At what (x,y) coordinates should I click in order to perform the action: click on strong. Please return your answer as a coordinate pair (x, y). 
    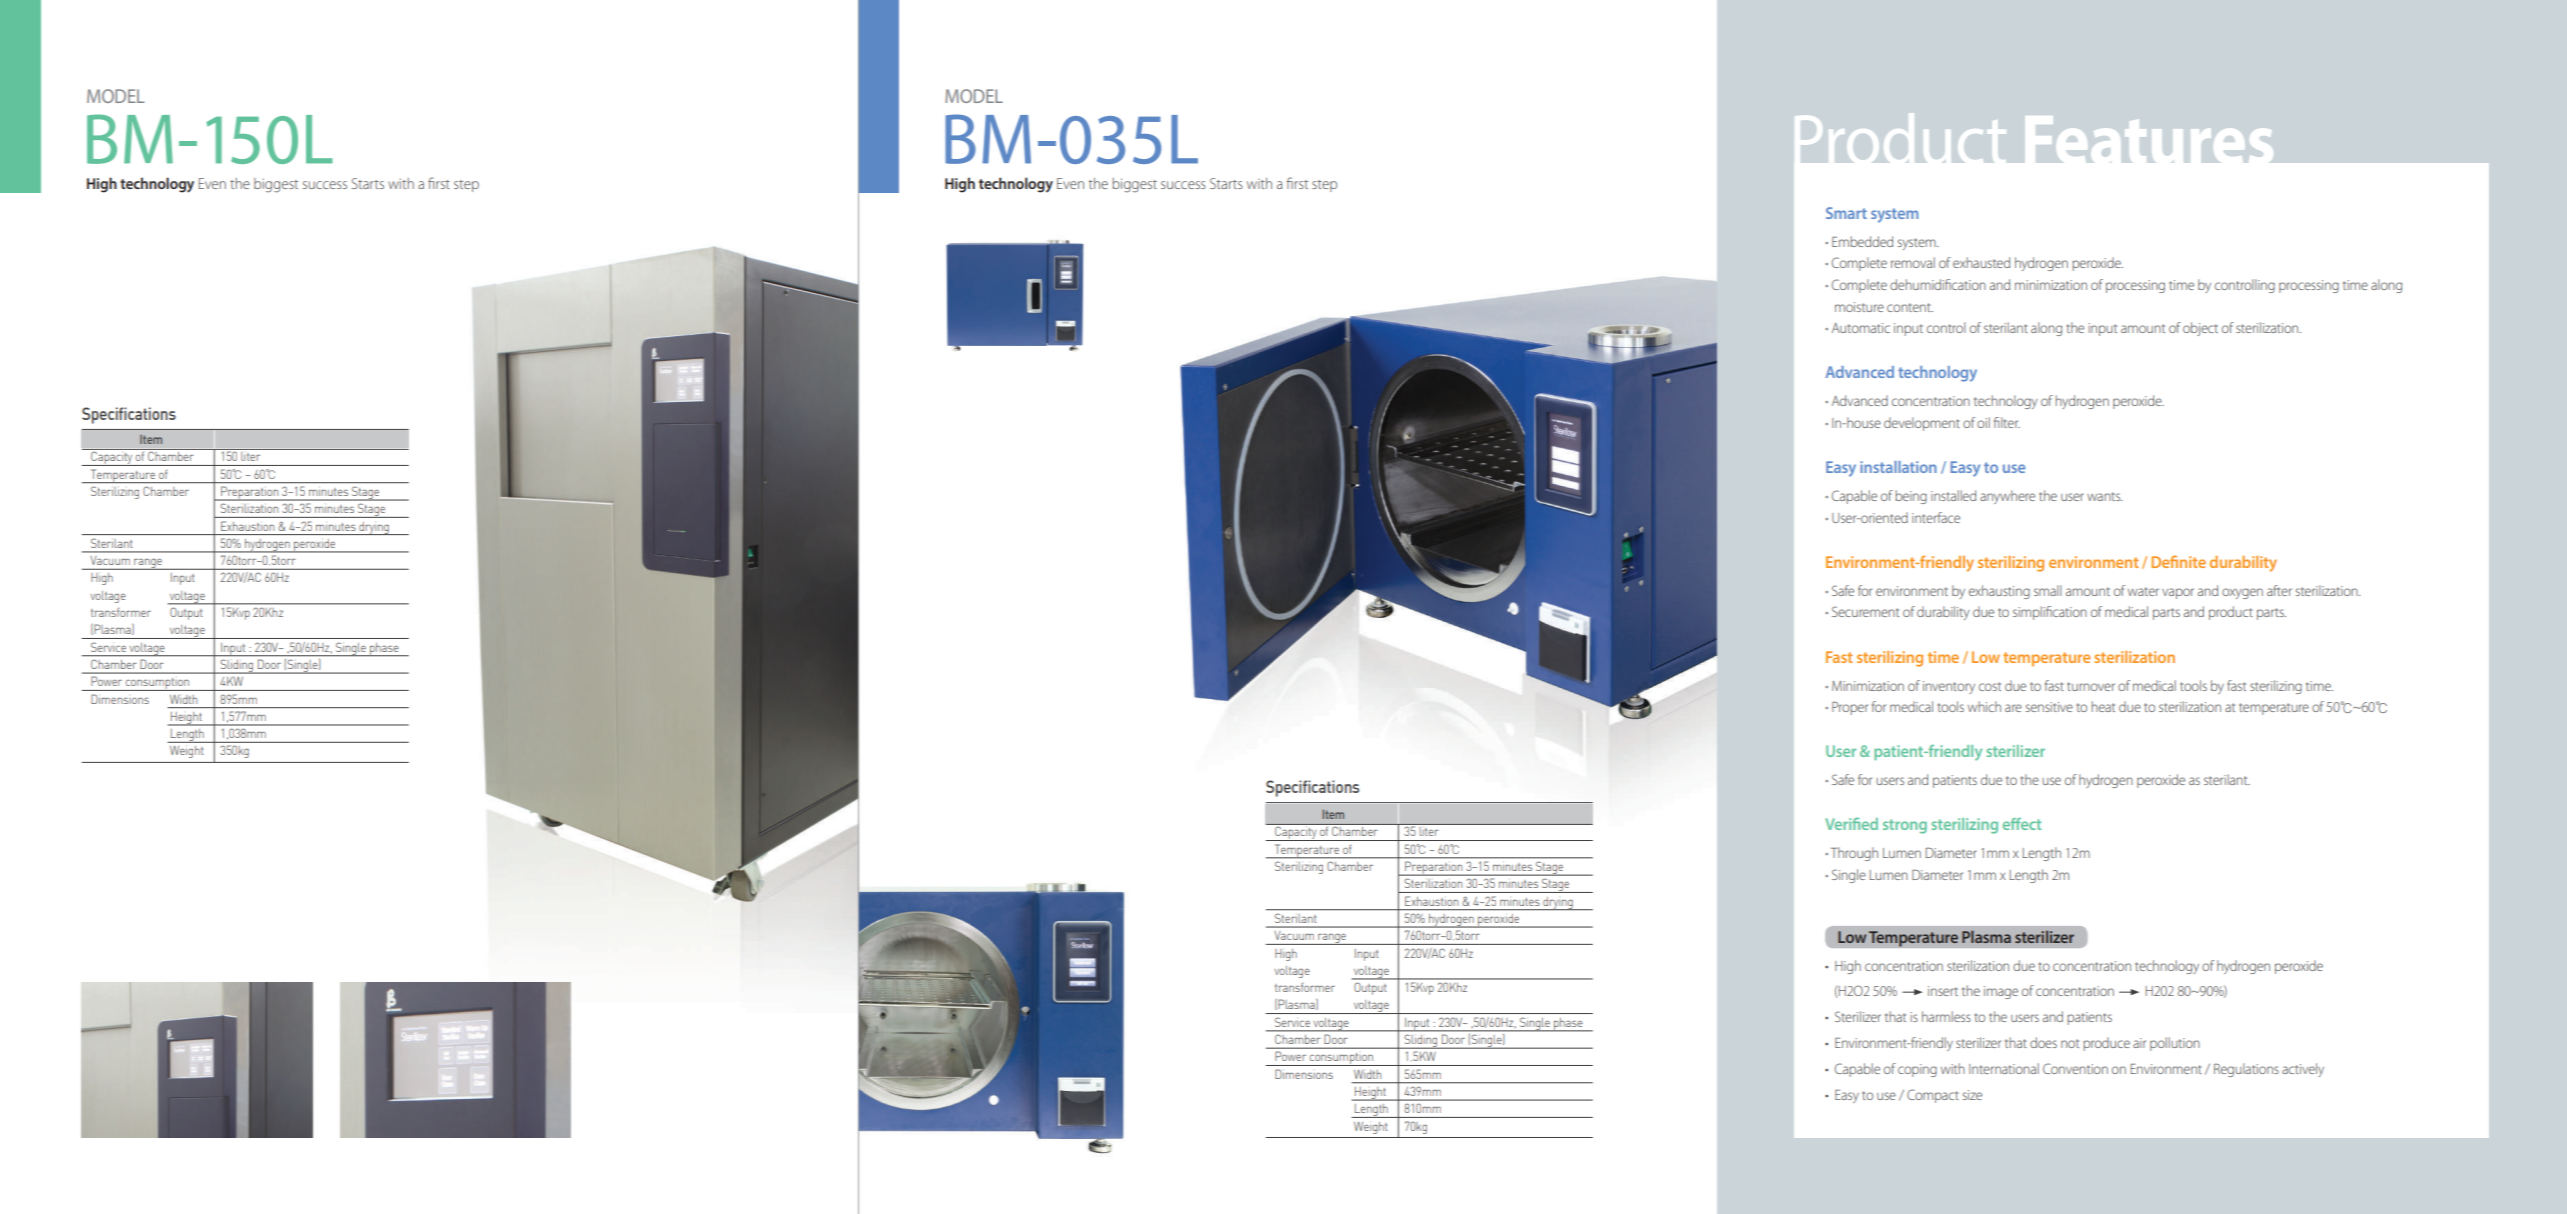
    Looking at the image, I should click on (1905, 826).
